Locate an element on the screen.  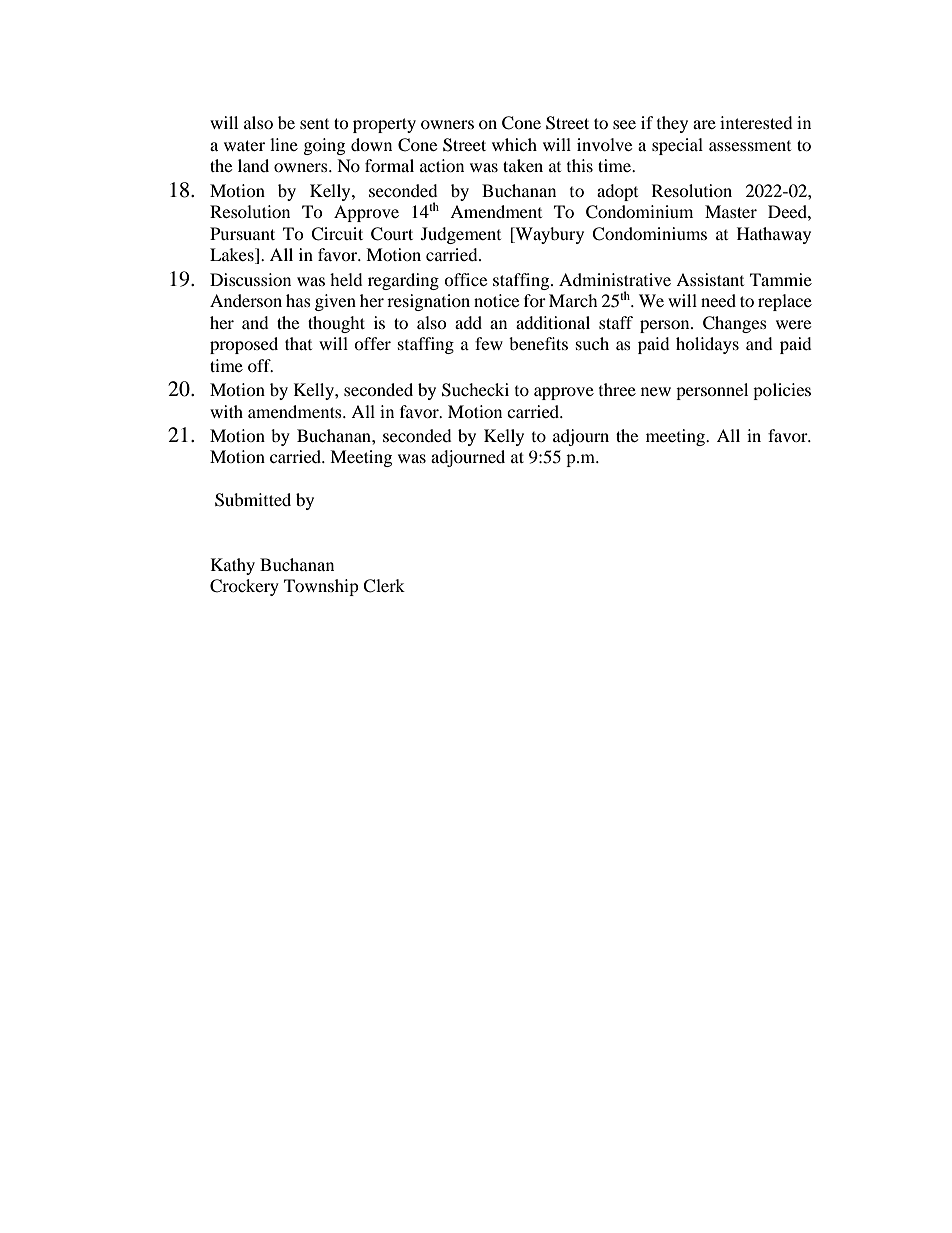
Circuit is located at coordinates (337, 234).
